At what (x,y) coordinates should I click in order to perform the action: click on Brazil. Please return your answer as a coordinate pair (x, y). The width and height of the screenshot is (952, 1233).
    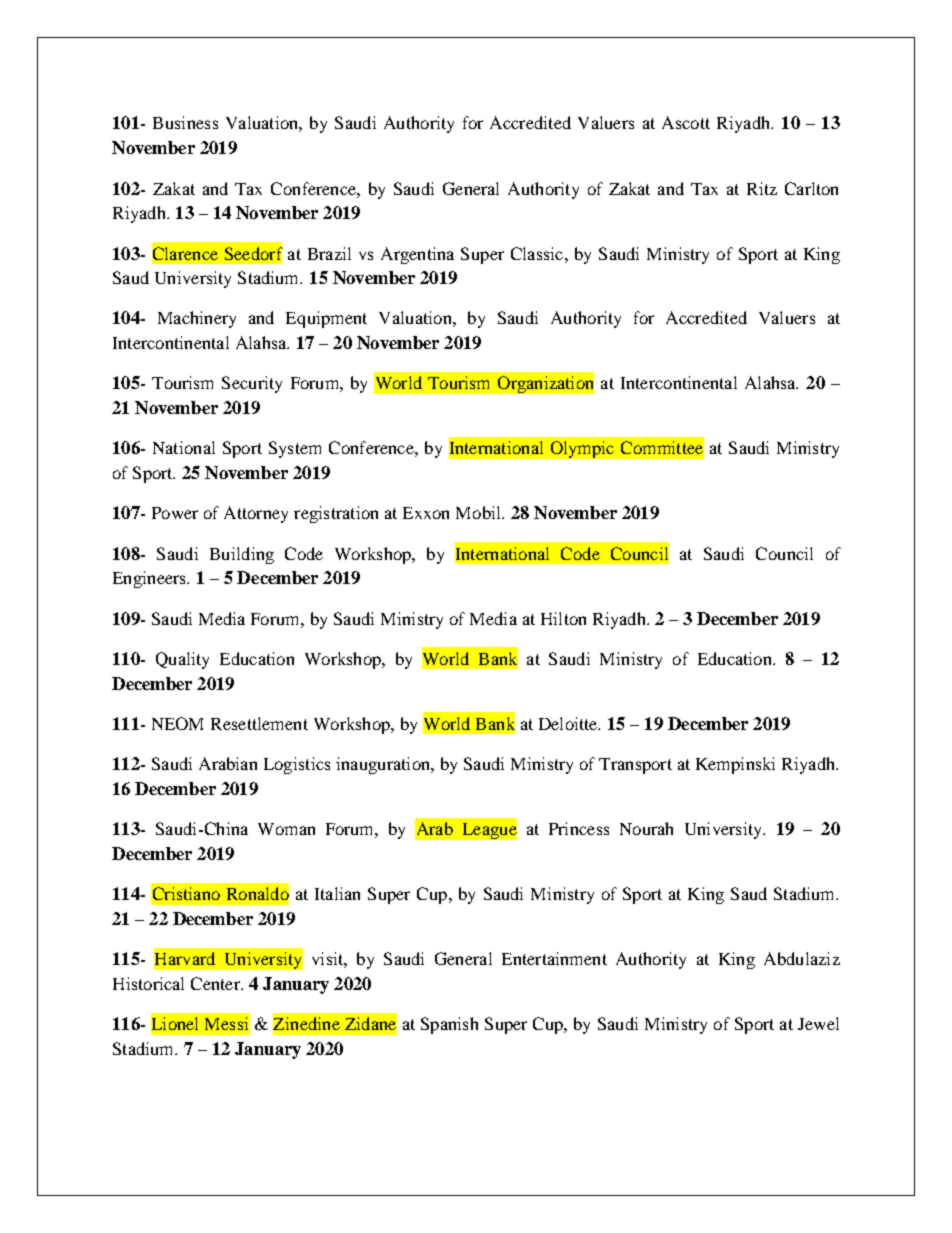
    Looking at the image, I should click on (329, 253).
